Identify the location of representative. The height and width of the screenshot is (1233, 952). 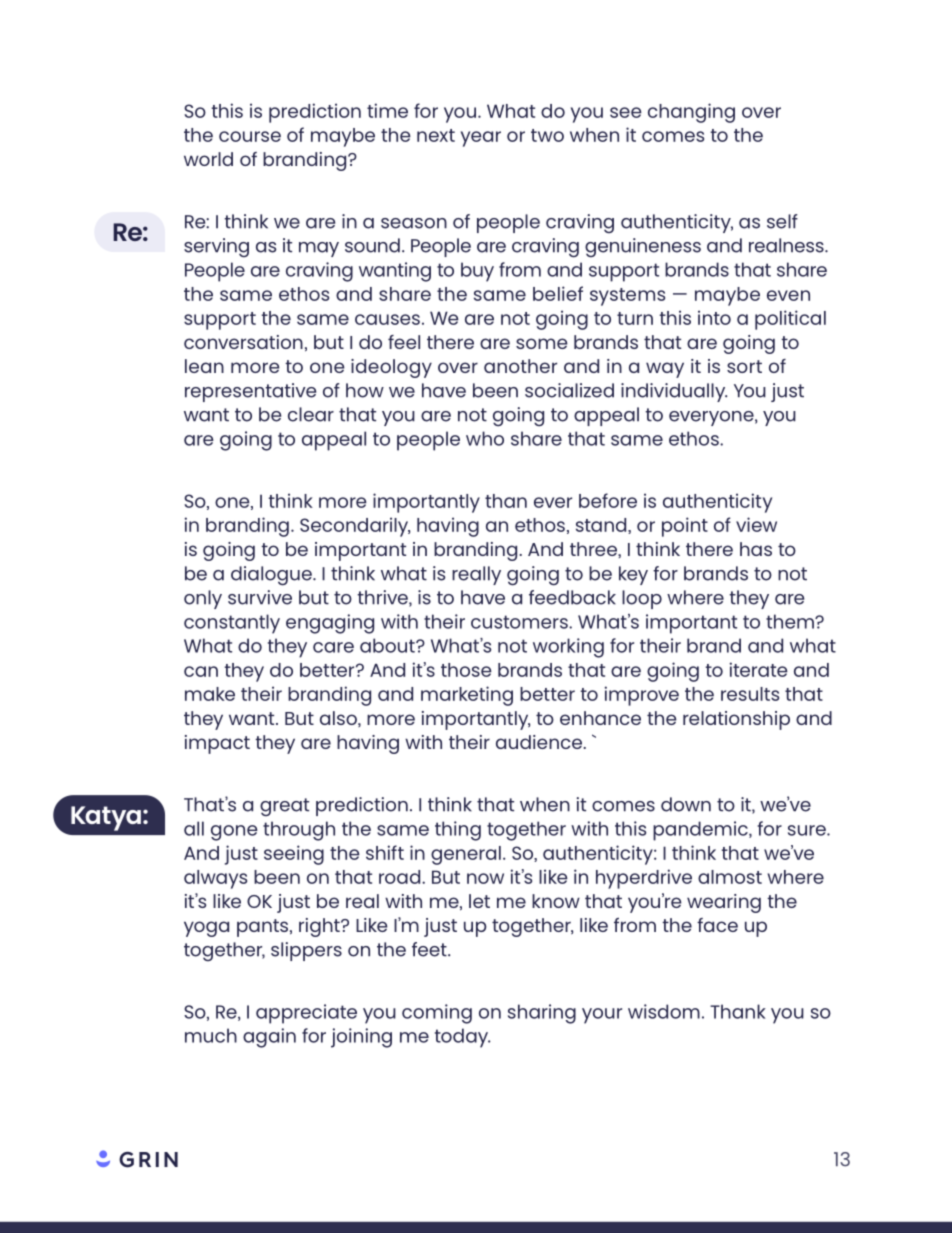
(250, 392).
